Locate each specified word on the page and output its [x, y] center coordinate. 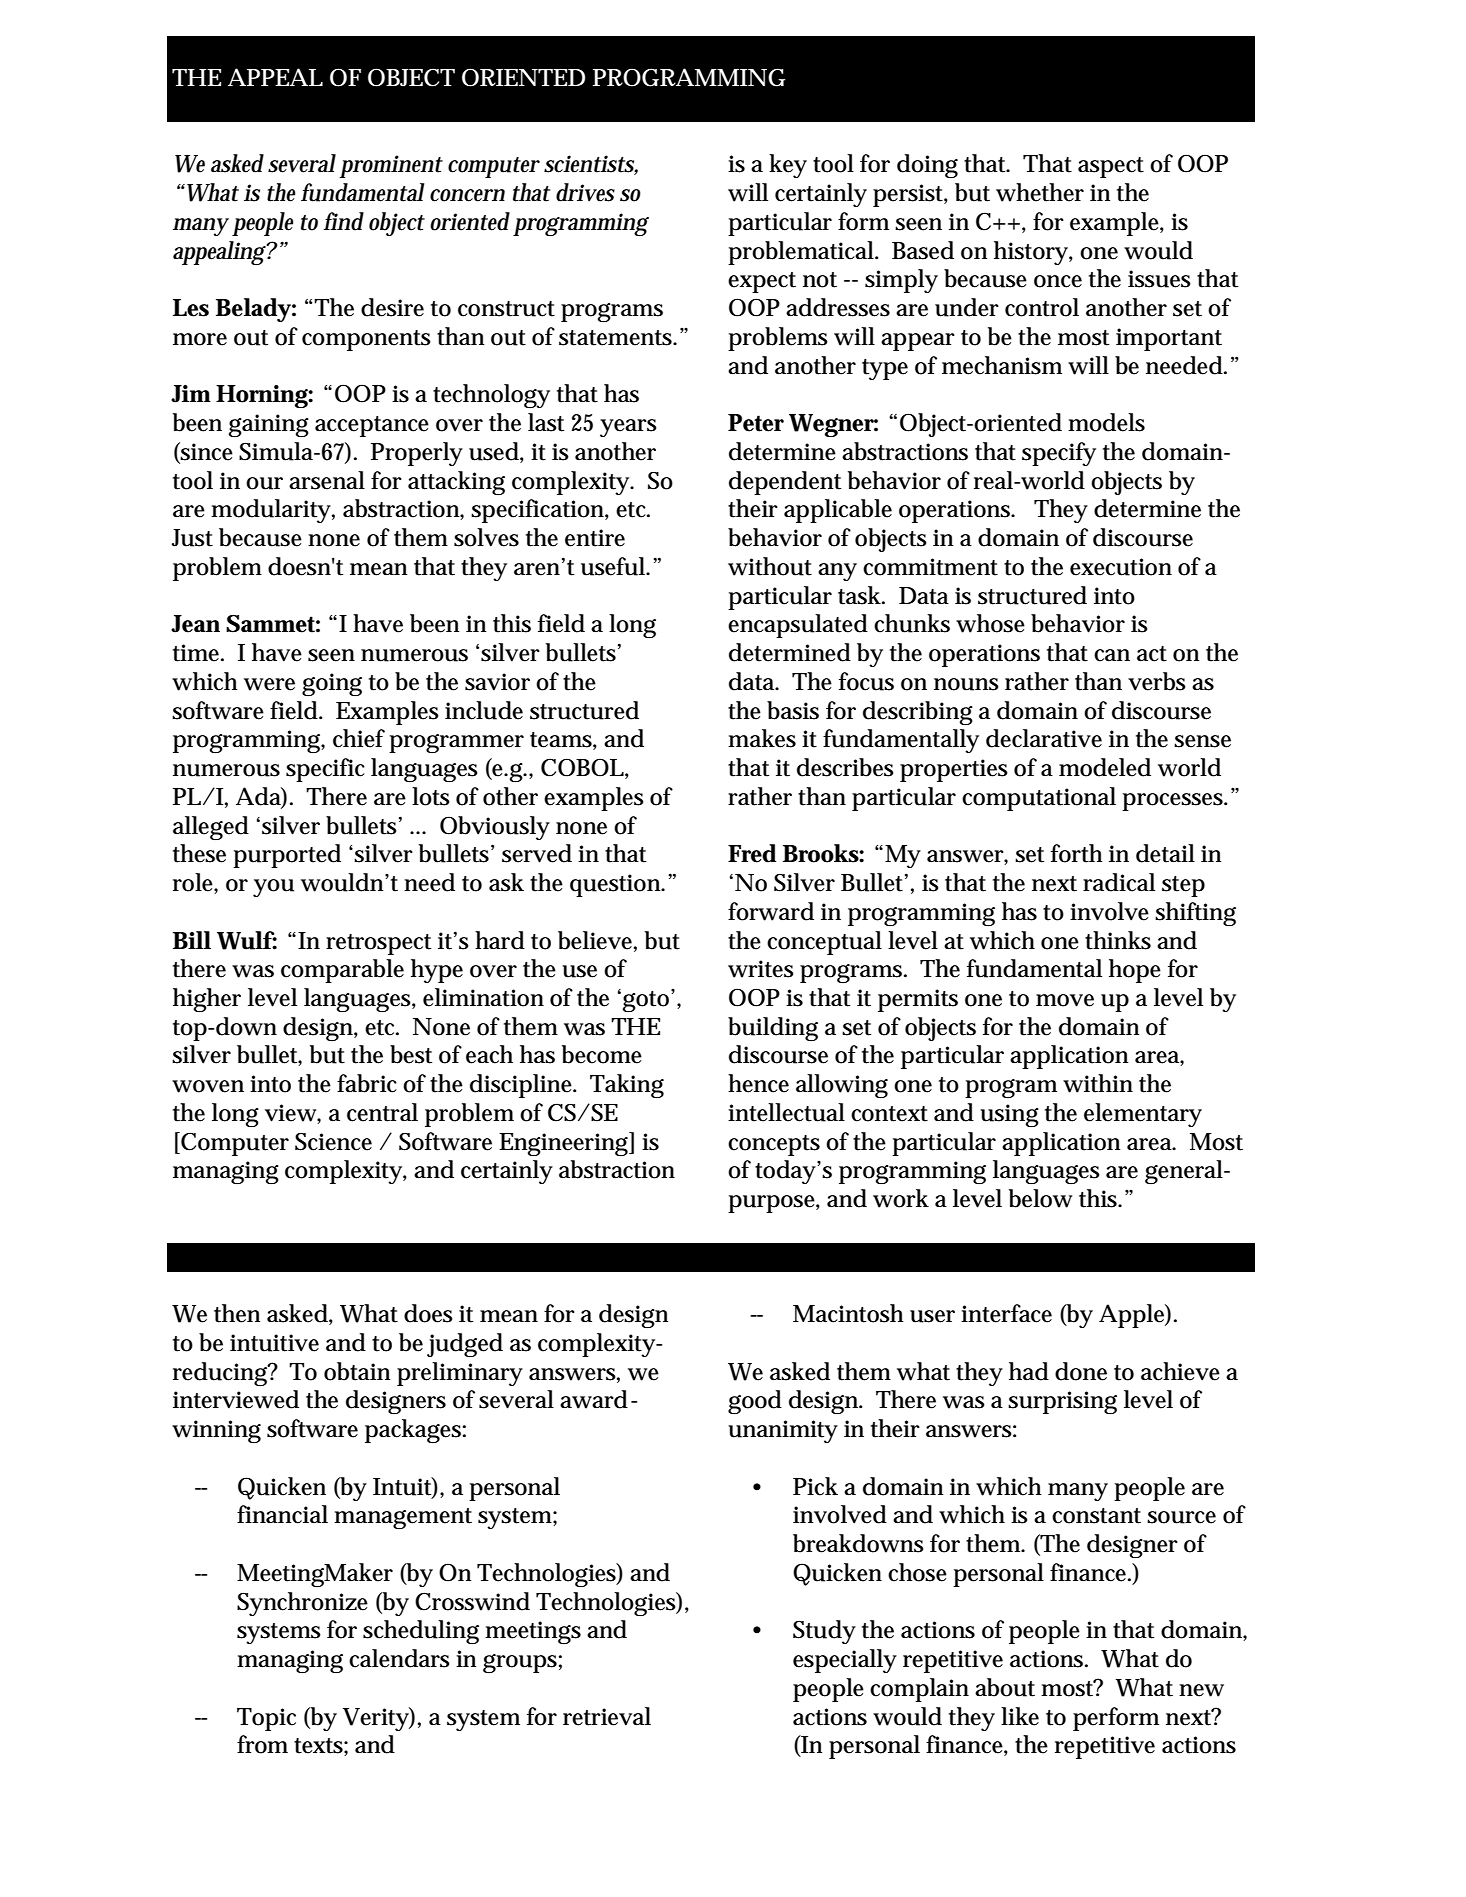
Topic [266, 1719]
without [770, 566]
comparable [342, 971]
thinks [1118, 940]
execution [1121, 567]
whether [1040, 192]
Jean [195, 624]
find [344, 221]
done [1081, 1371]
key [788, 166]
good [755, 1402]
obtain [357, 1371]
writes [761, 969]
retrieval [607, 1716]
